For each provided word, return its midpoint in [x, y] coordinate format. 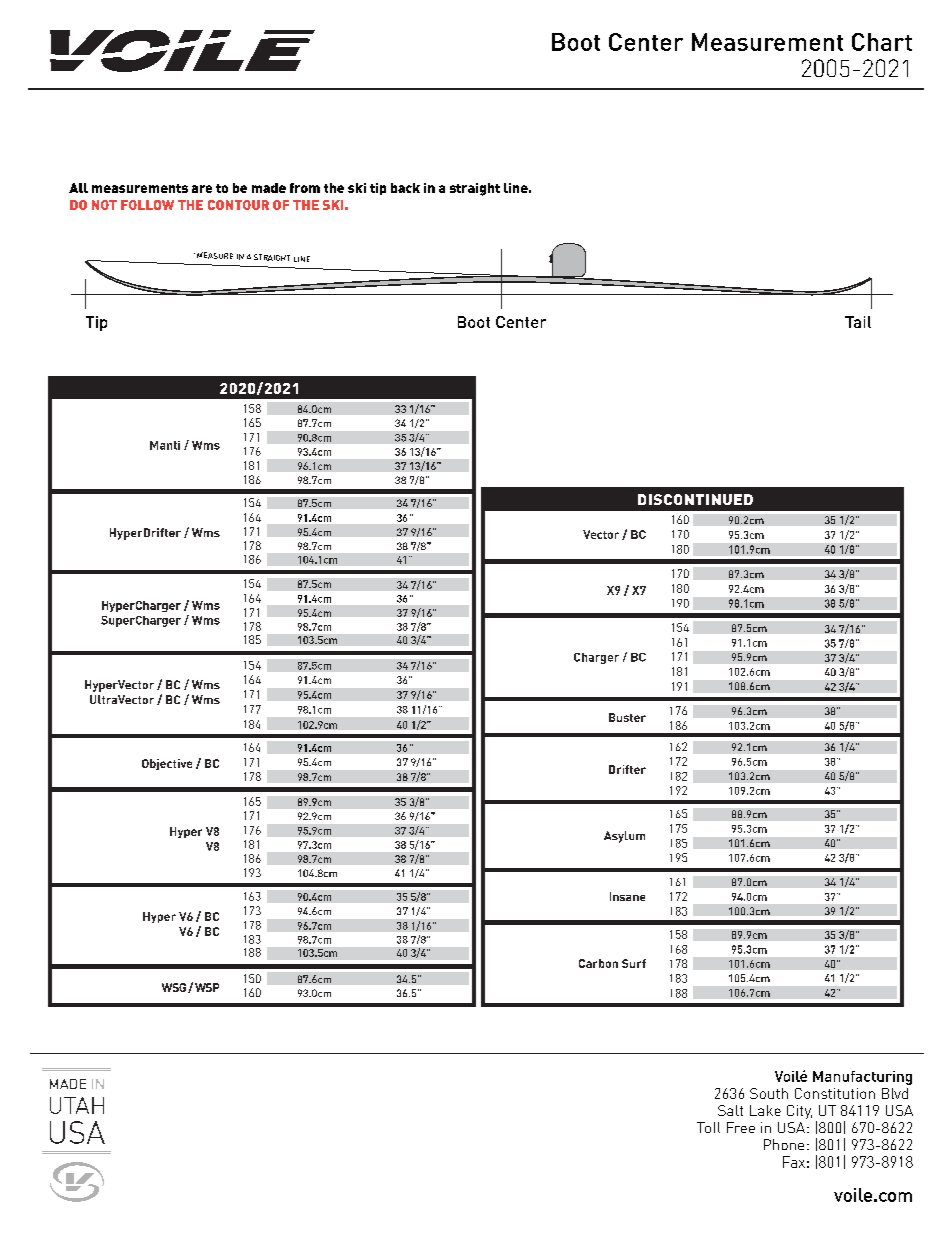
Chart [882, 42]
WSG [174, 987]
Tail [858, 322]
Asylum [624, 837]
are [202, 189]
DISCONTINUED [695, 499]
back [405, 188]
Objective [167, 764]
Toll [708, 1127]
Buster [627, 717]
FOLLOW [147, 205]
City [799, 1112]
